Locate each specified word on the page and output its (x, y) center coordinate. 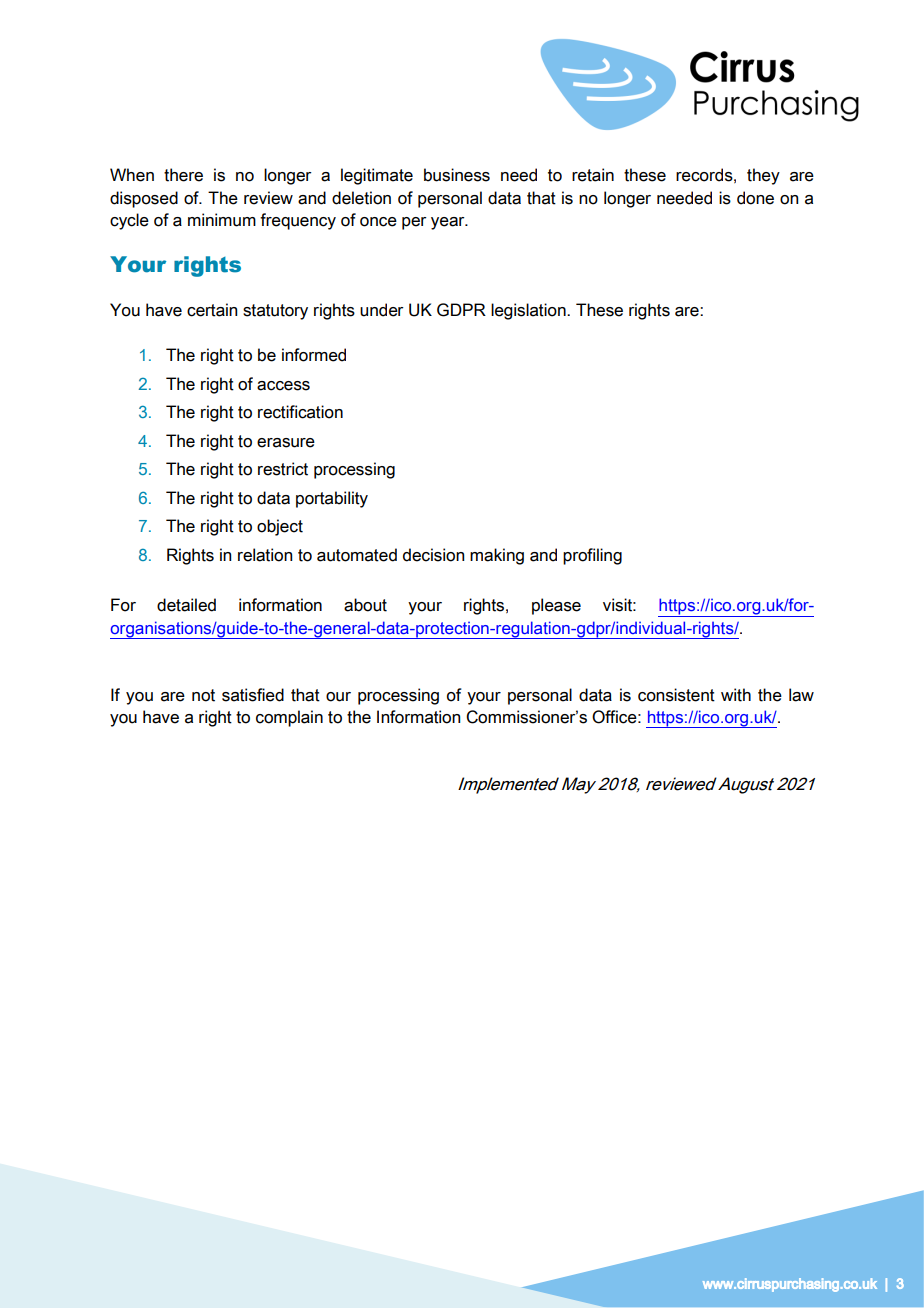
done (755, 198)
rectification (300, 412)
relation (265, 555)
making (497, 556)
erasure (286, 443)
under (382, 310)
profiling (592, 556)
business (457, 175)
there (183, 175)
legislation (529, 311)
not (203, 695)
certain (212, 310)
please (556, 606)
